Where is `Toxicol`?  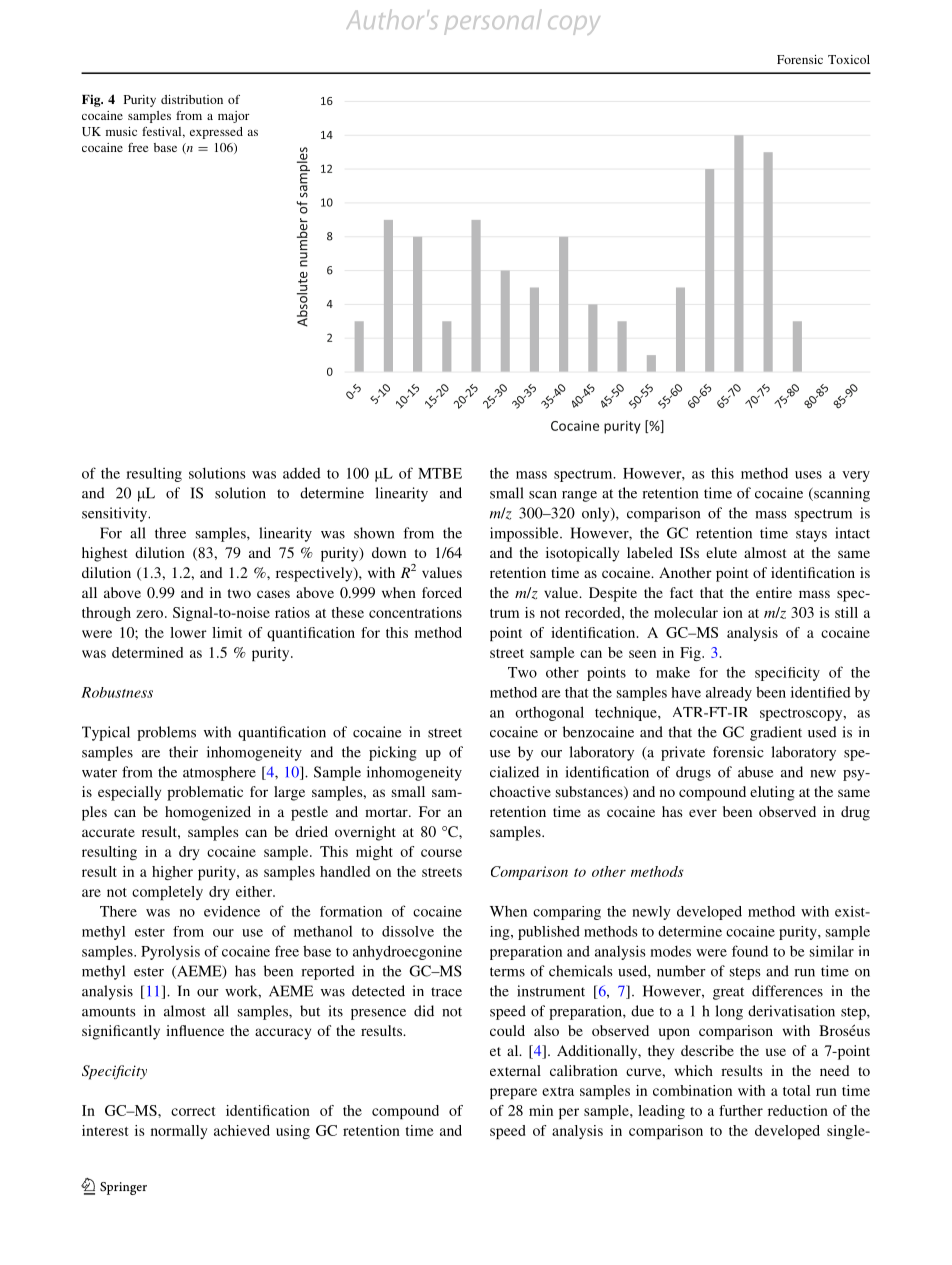 Toxicol is located at coordinates (849, 59).
